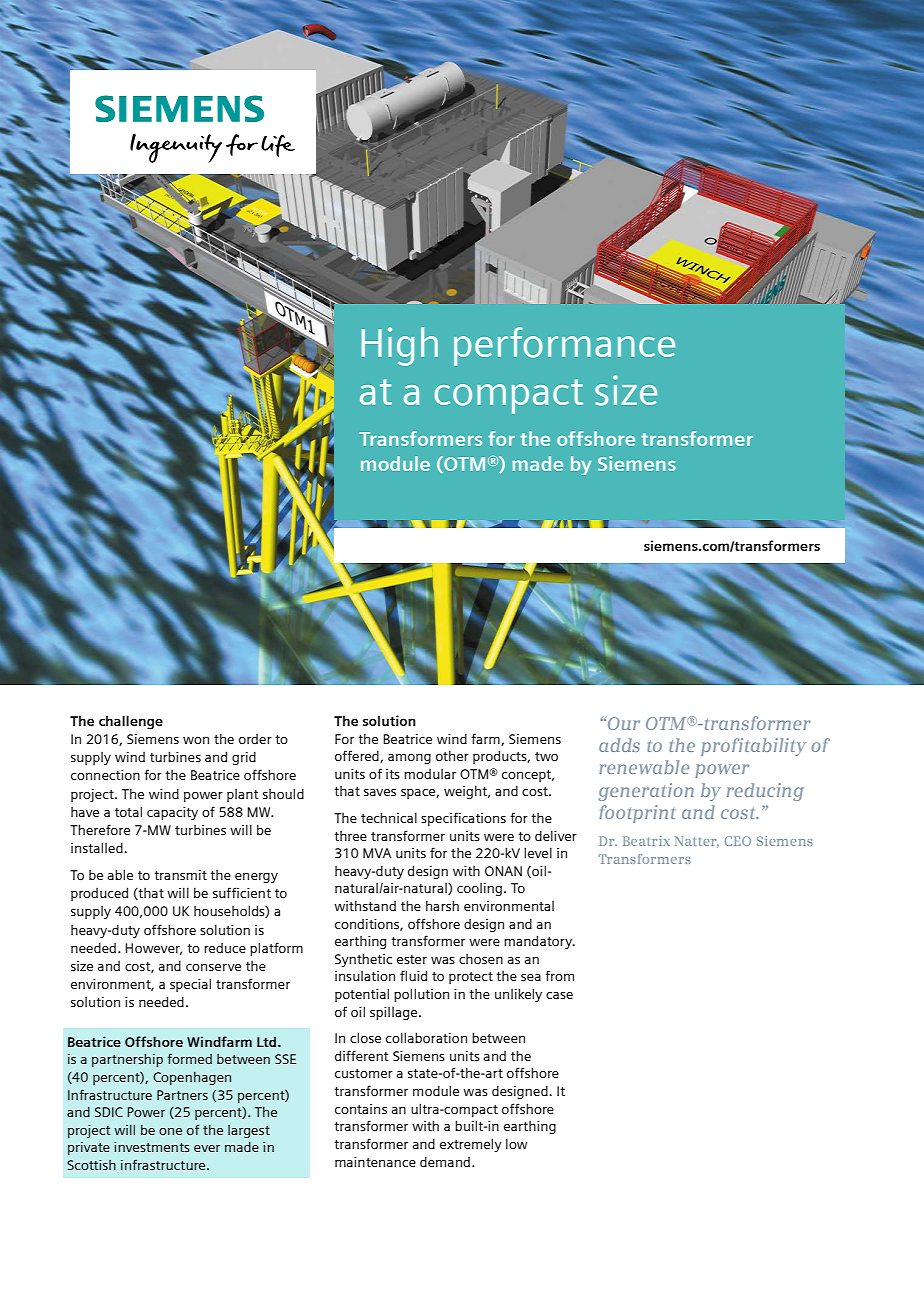  Describe the element at coordinates (170, 1131) in the screenshot. I see `one` at that location.
